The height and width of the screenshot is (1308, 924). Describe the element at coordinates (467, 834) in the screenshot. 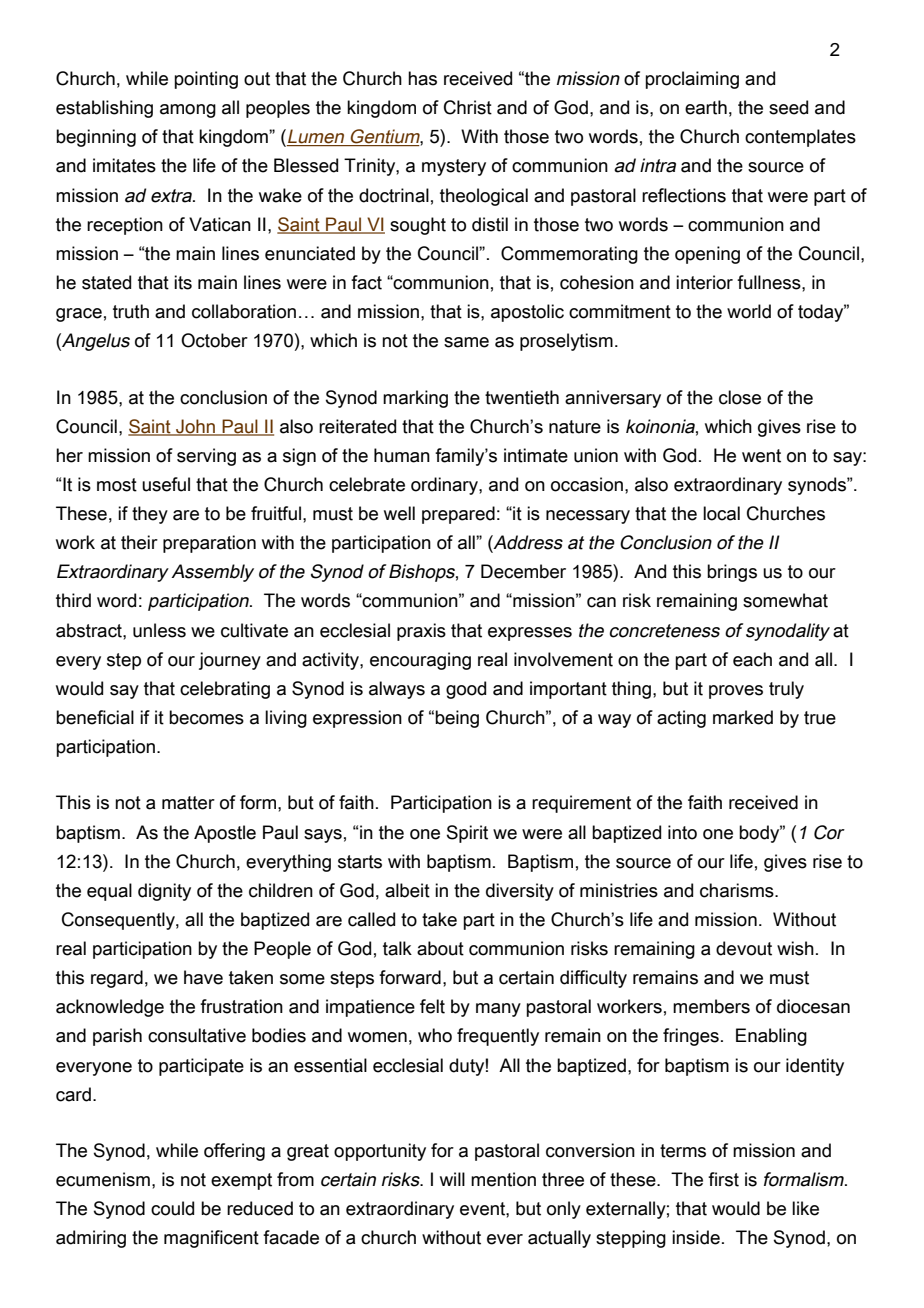

I see `Spirit` at that location.
